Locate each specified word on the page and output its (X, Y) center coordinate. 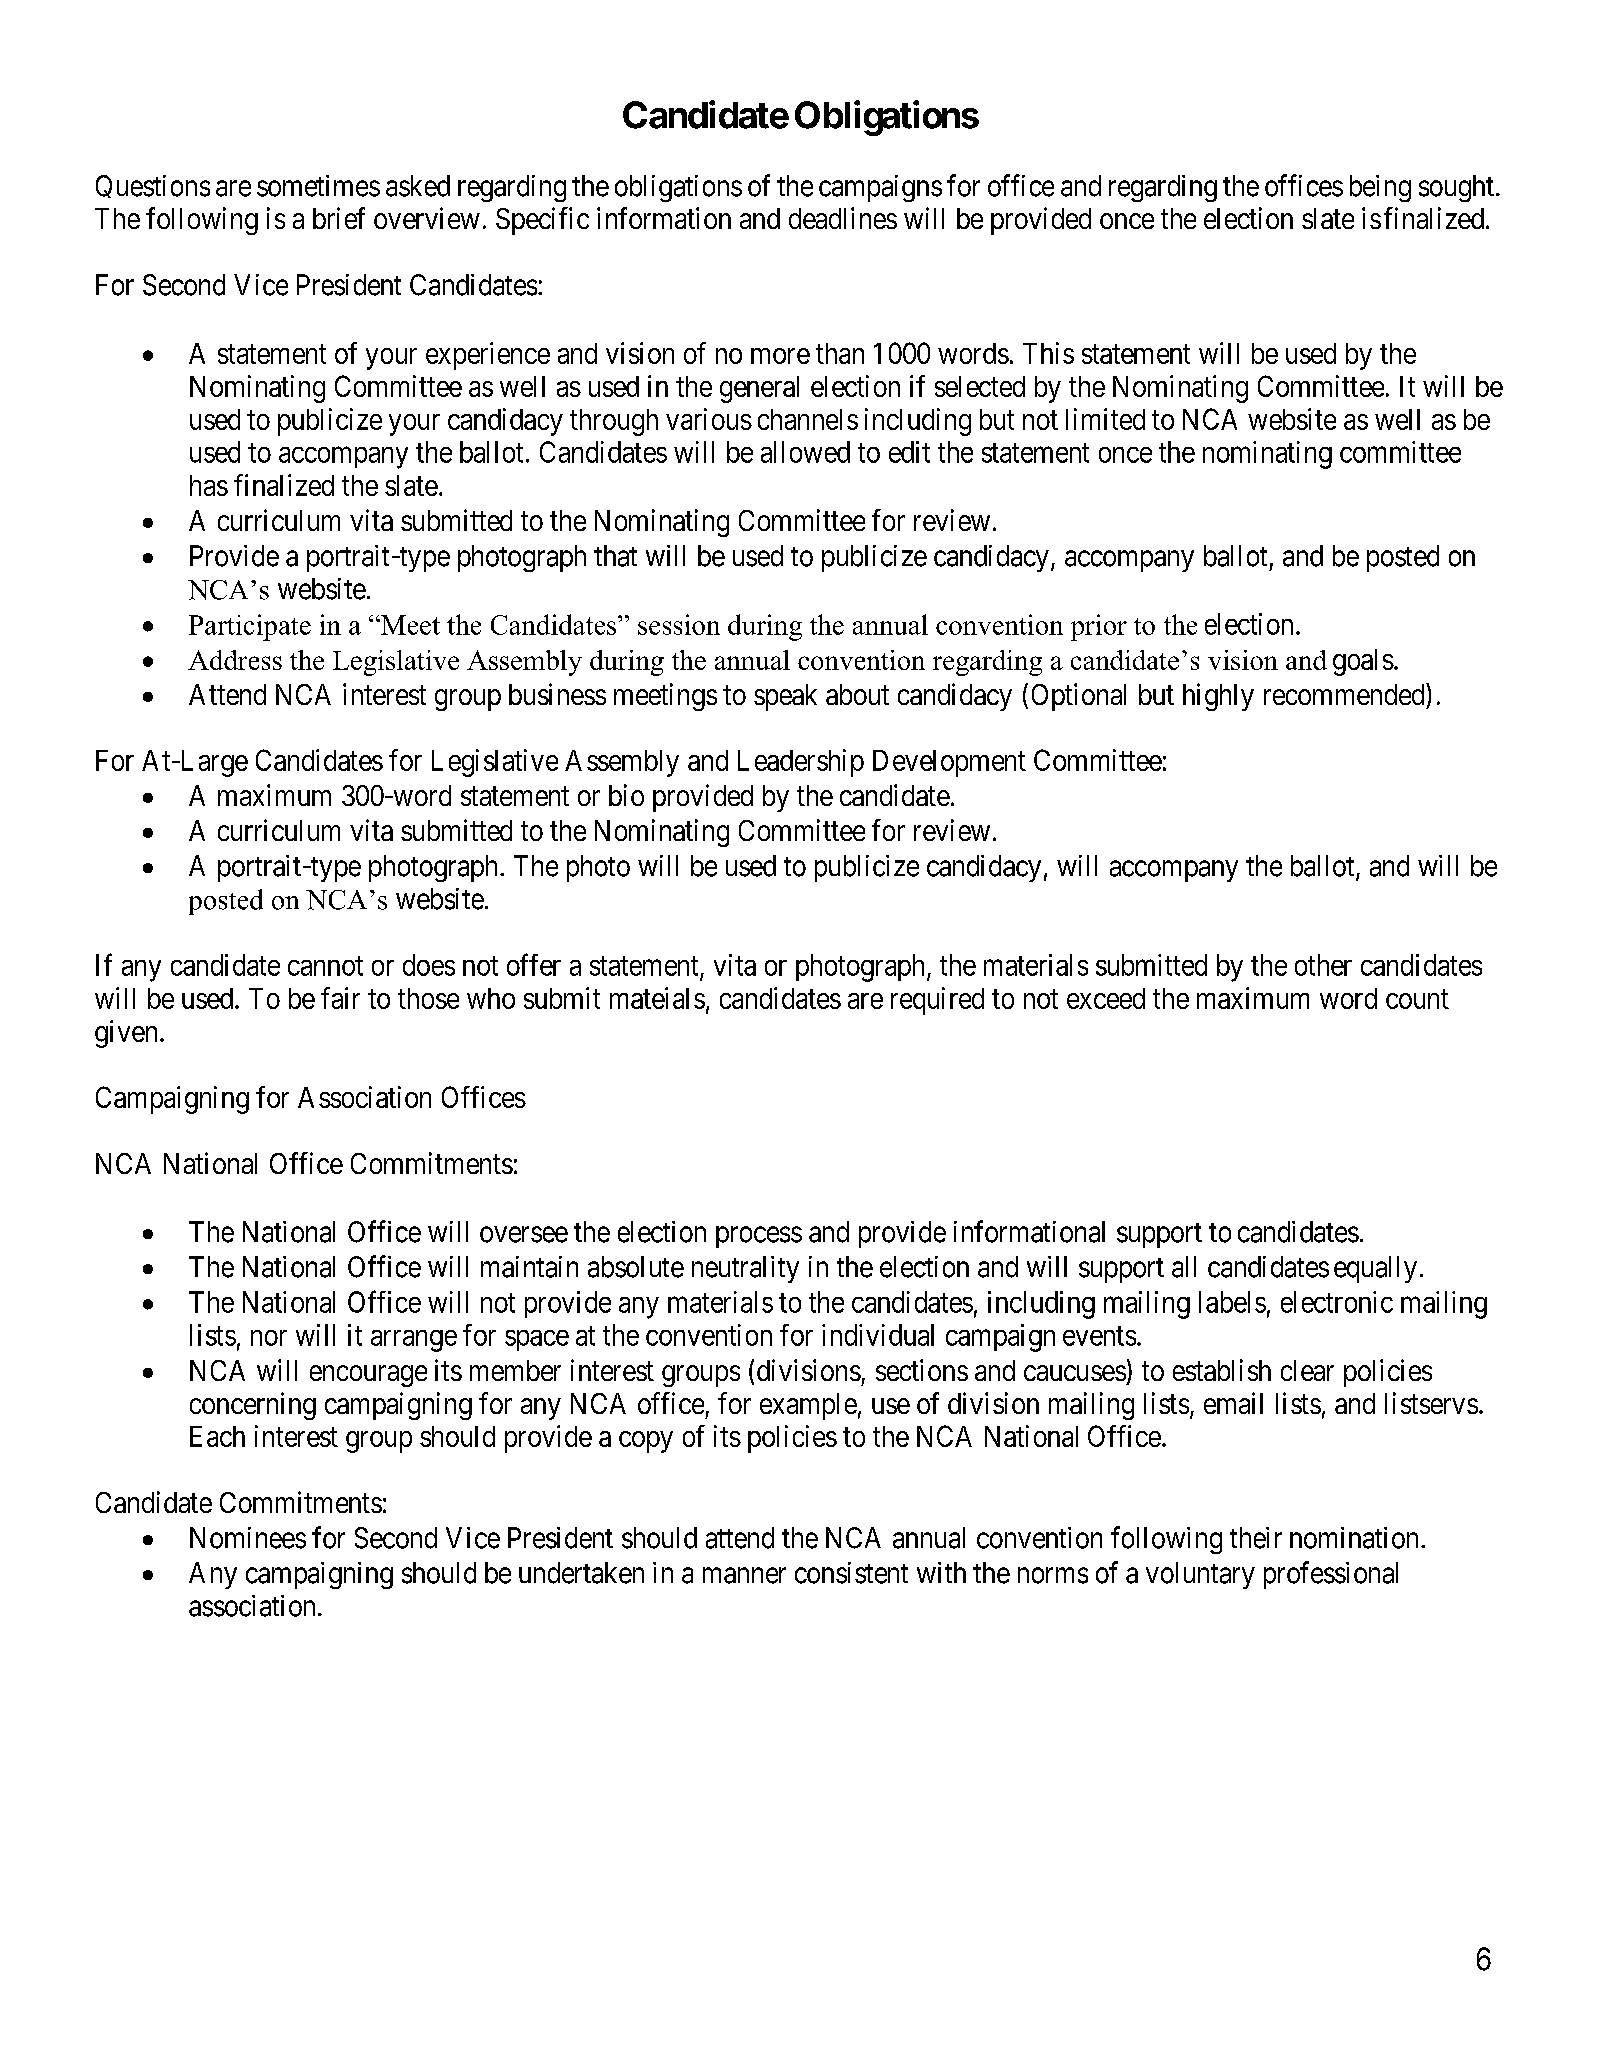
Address (235, 660)
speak (785, 697)
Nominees (248, 1538)
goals (1363, 662)
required (937, 1001)
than (840, 353)
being (1380, 188)
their (1256, 1538)
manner (744, 1576)
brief (339, 218)
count (1417, 999)
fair (340, 998)
